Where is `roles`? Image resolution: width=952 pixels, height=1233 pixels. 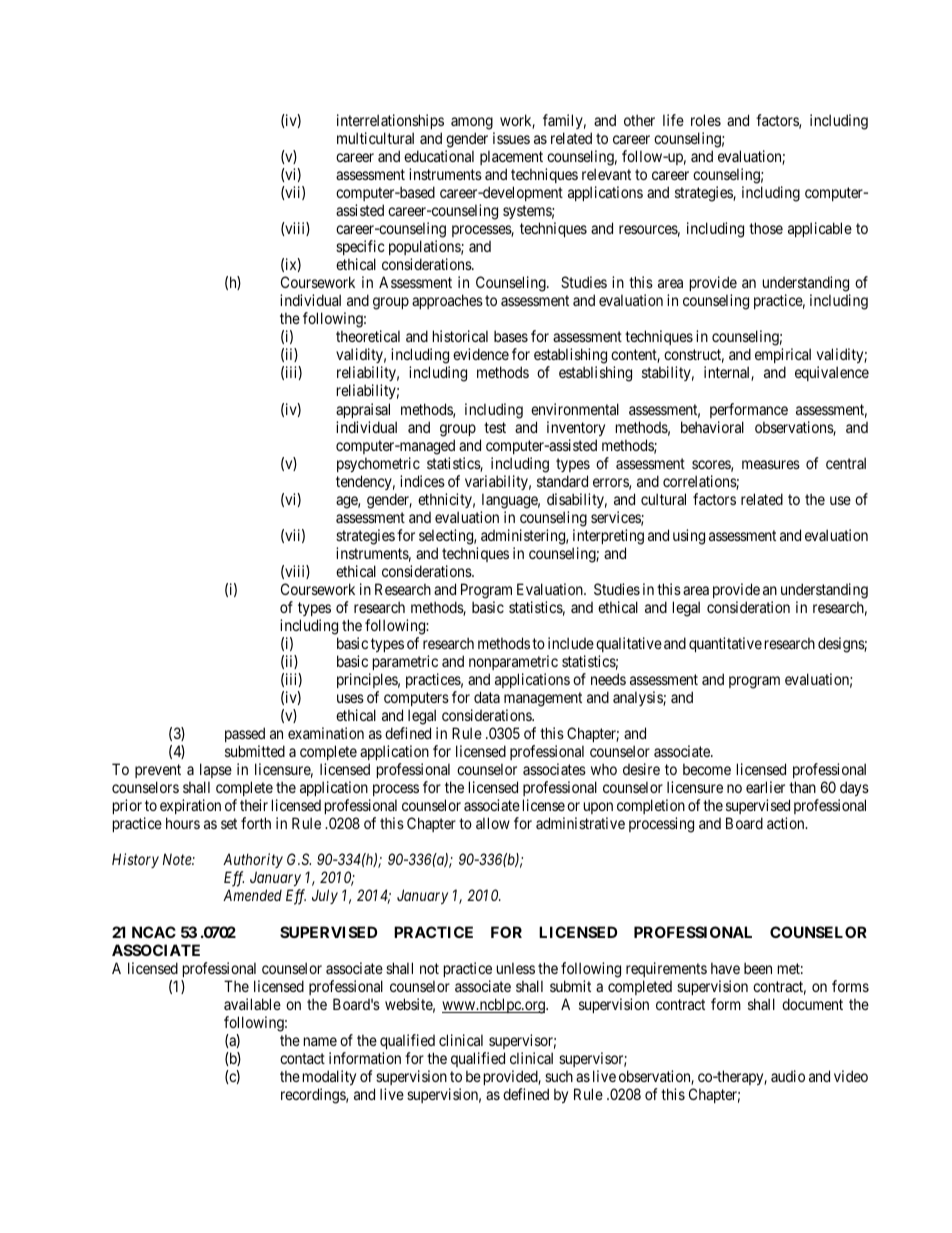 roles is located at coordinates (706, 120).
